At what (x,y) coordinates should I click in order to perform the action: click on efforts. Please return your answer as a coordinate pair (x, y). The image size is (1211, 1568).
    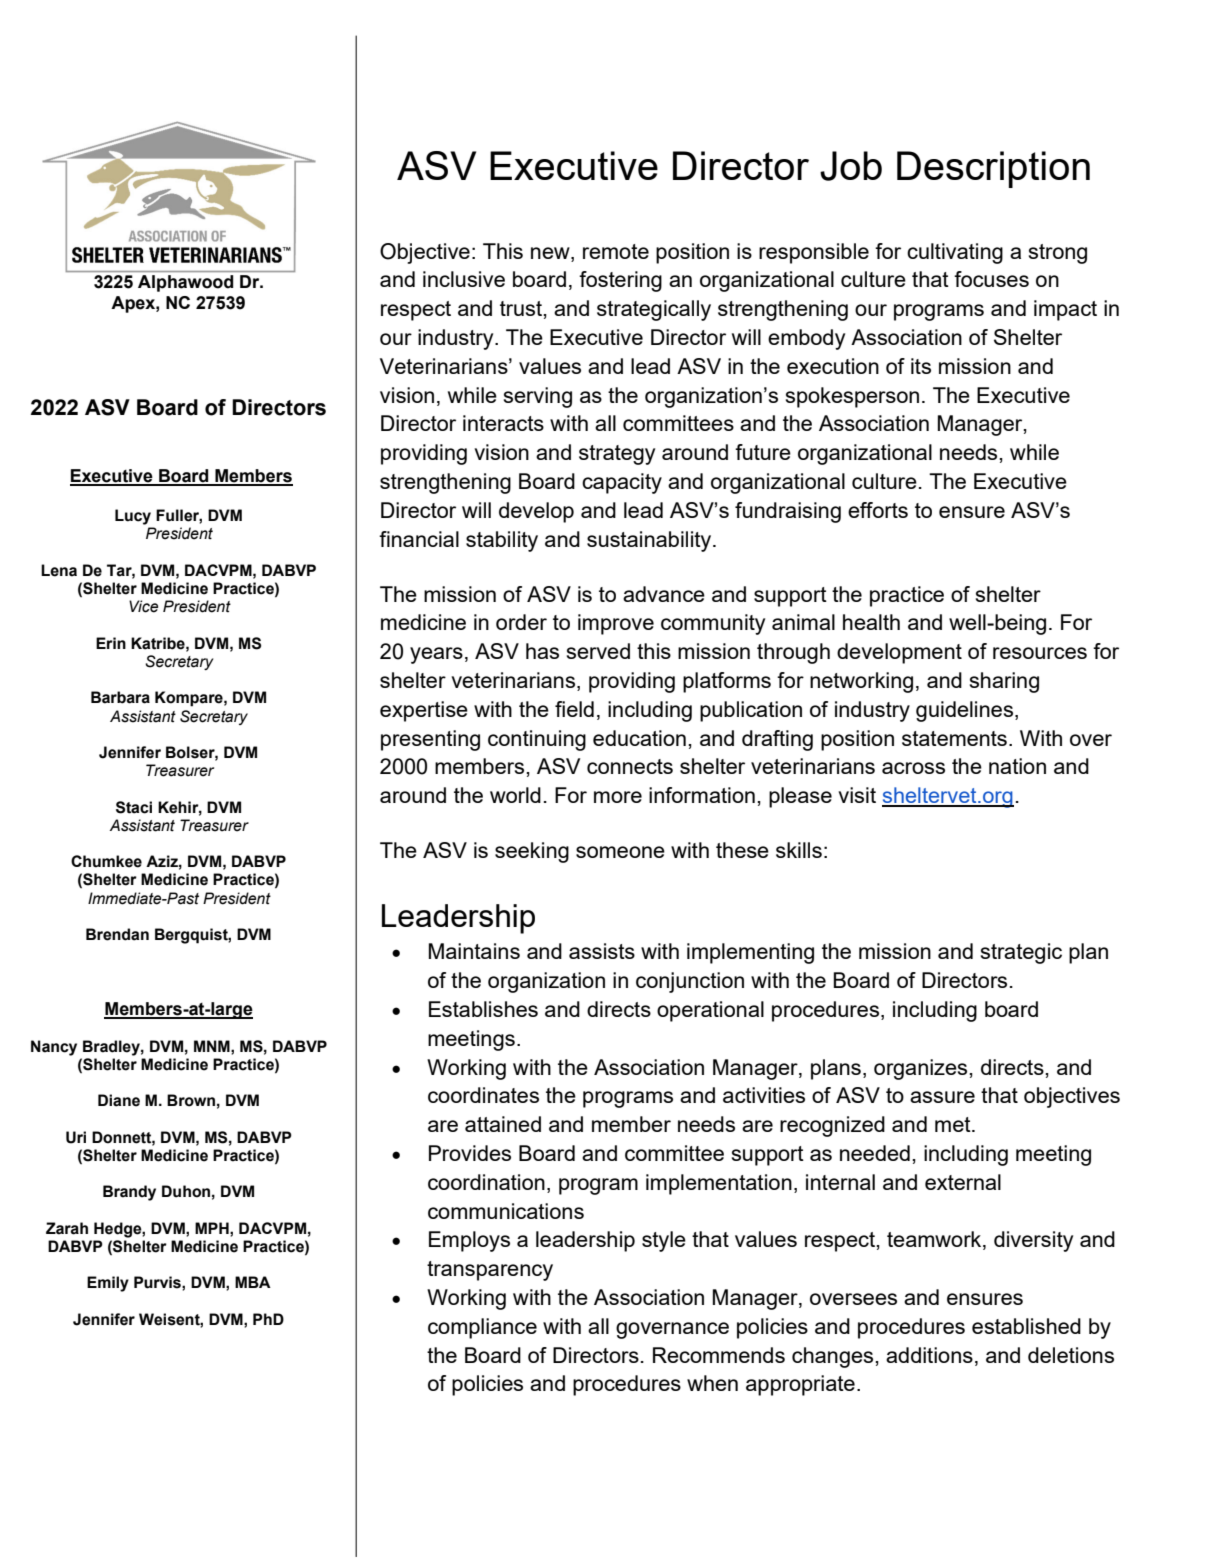
    Looking at the image, I should click on (878, 510).
